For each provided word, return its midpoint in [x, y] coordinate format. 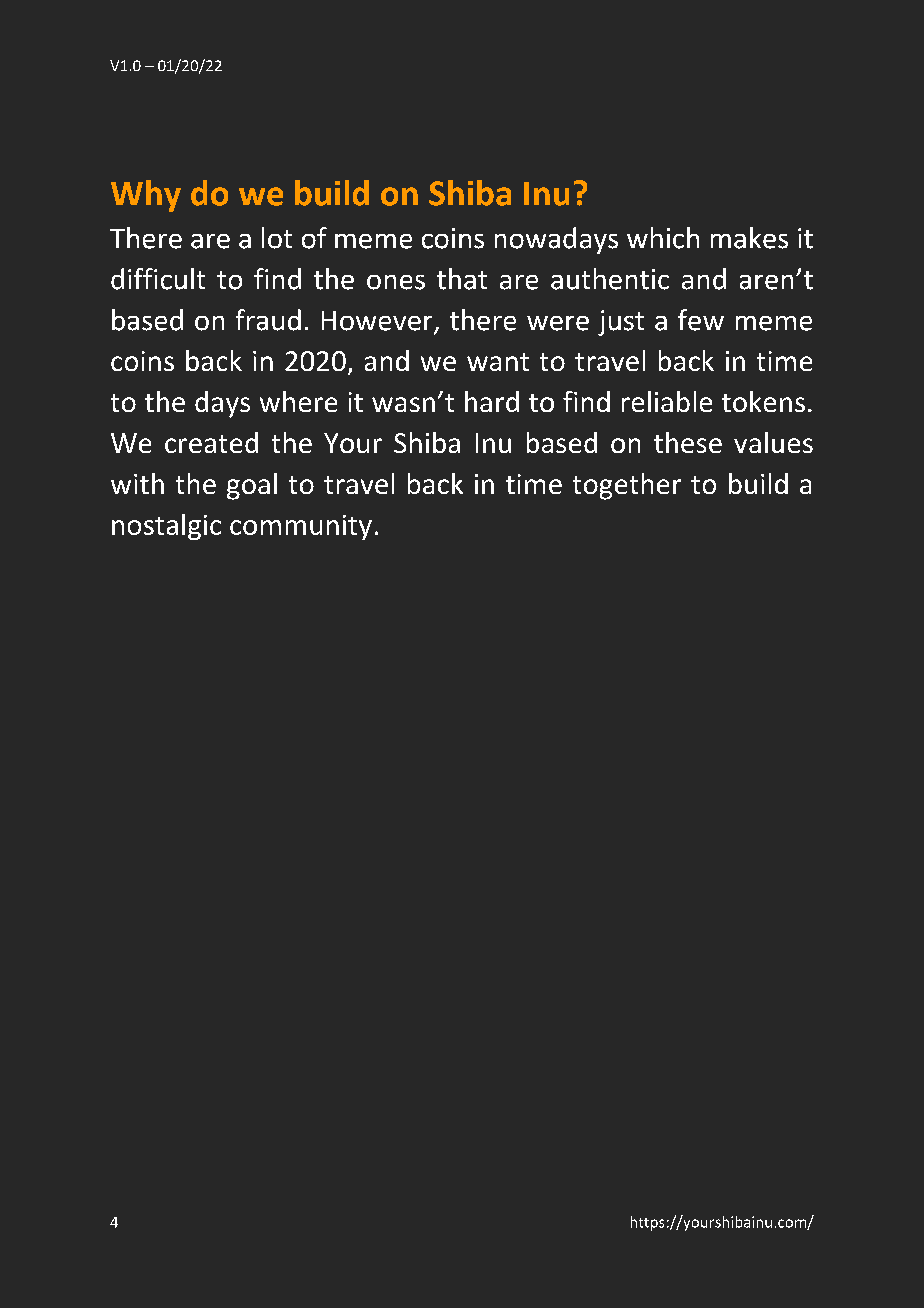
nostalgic [166, 527]
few [701, 320]
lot [277, 238]
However [378, 322]
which [663, 238]
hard [492, 401]
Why [146, 196]
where [298, 401]
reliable [667, 401]
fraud [268, 320]
